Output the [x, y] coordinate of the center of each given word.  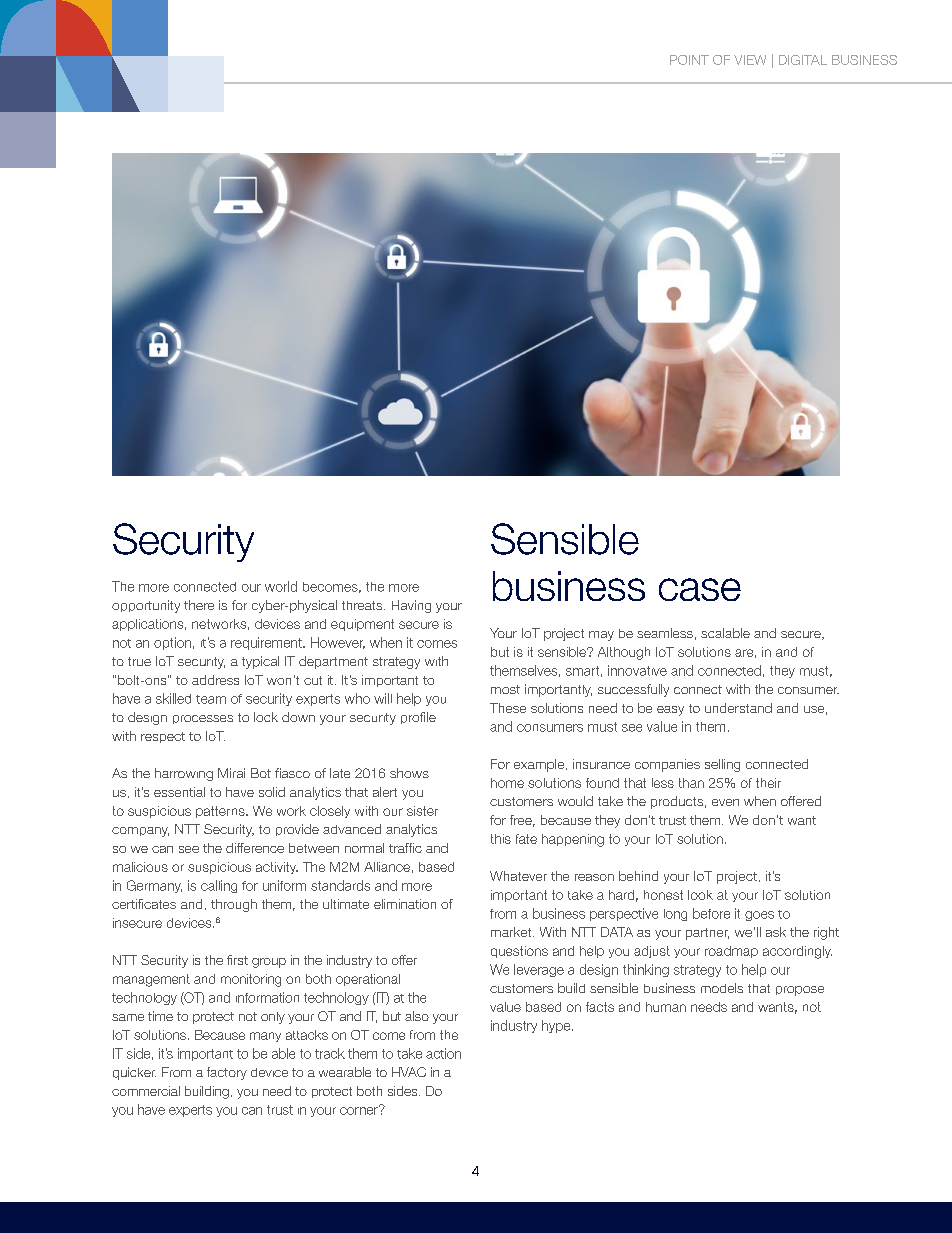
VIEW [750, 60]
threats [363, 605]
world [281, 586]
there [199, 605]
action [443, 1053]
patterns [221, 812]
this [501, 839]
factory [227, 1073]
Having [411, 606]
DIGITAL [803, 60]
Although [624, 653]
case [700, 589]
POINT [689, 60]
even [725, 802]
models [722, 988]
